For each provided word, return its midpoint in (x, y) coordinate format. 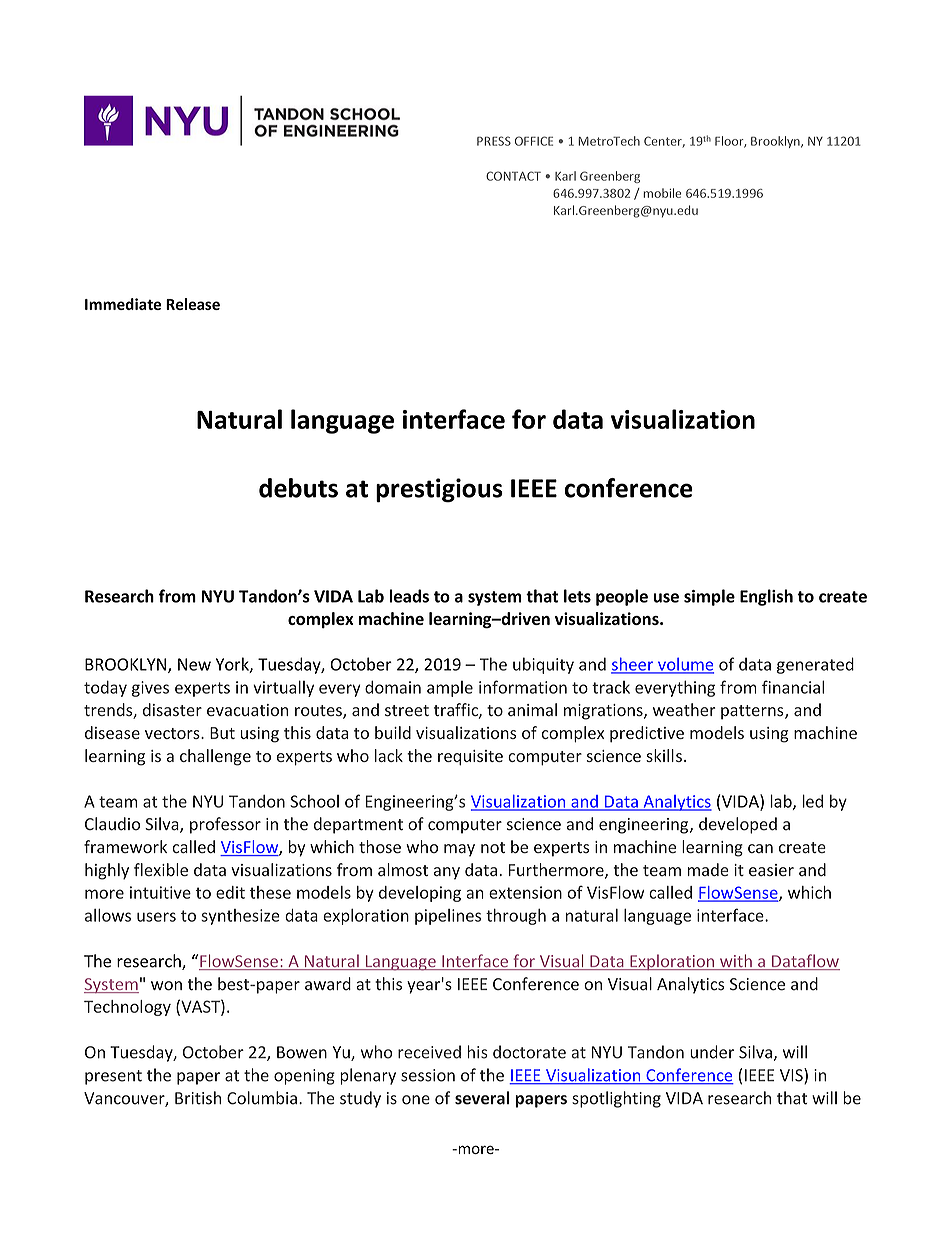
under (712, 1052)
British (198, 1098)
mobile (662, 193)
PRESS (494, 141)
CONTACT (513, 176)
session (428, 1075)
